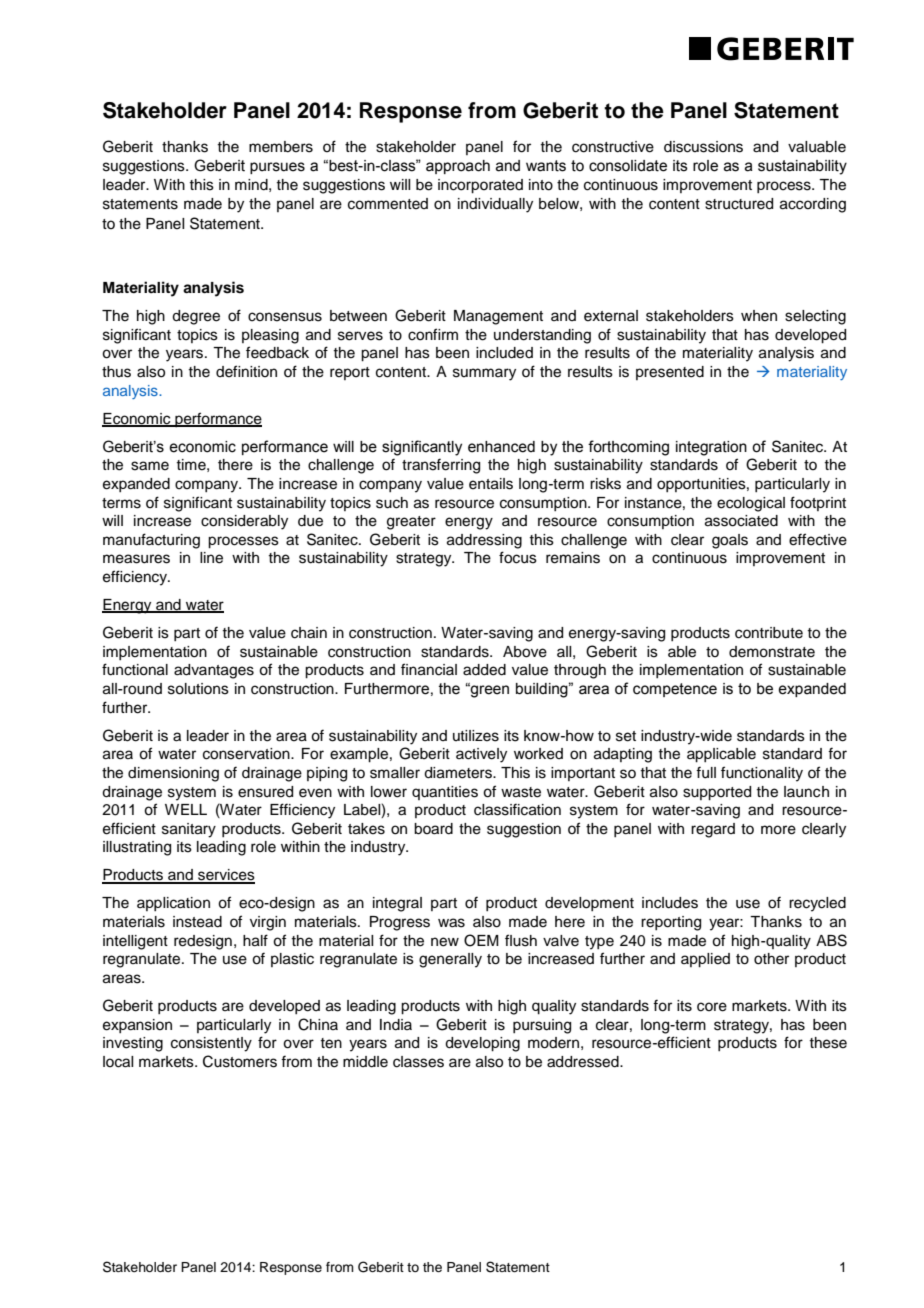  I want to click on consistently, so click(211, 1044).
